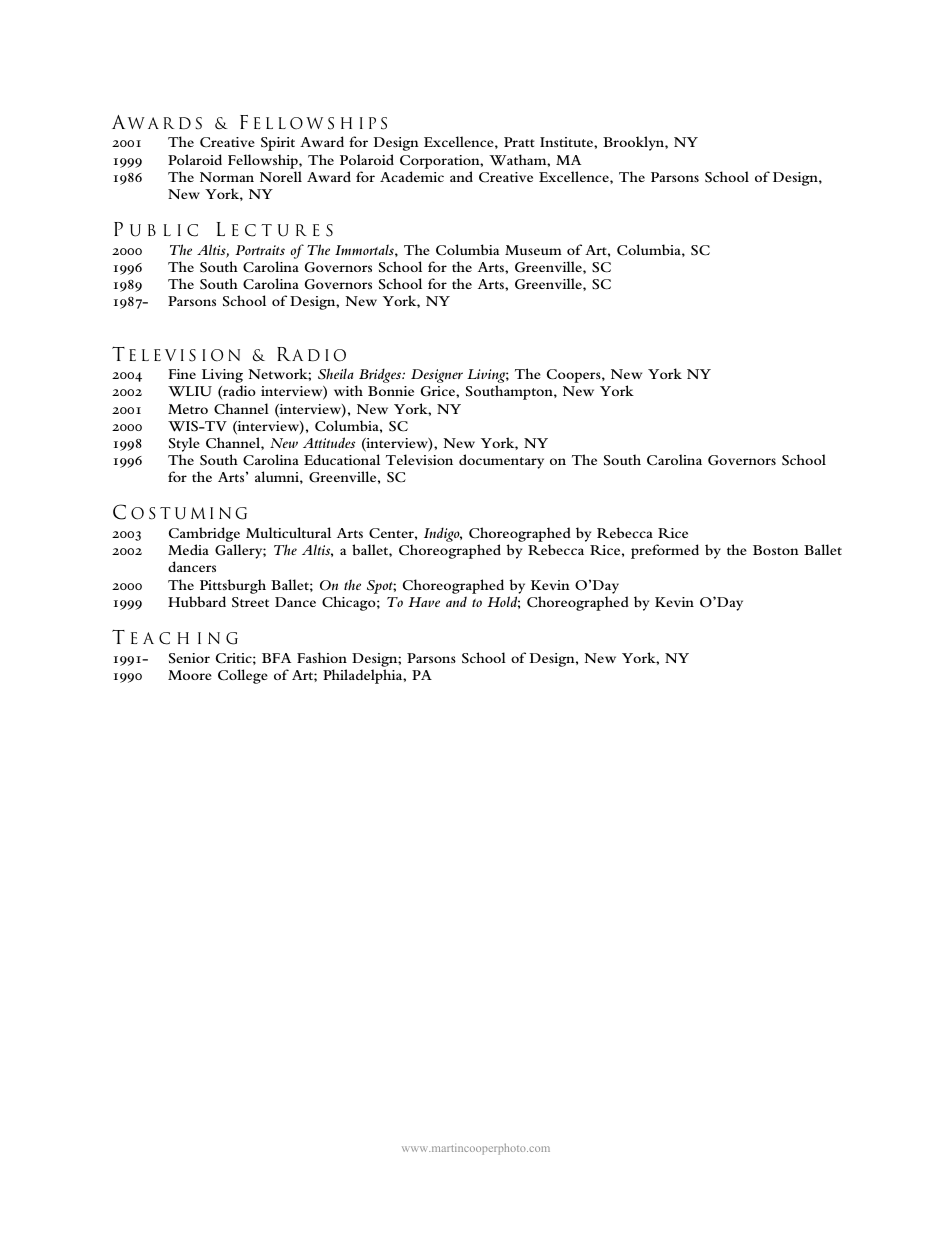  Describe the element at coordinates (260, 250) in the screenshot. I see `Portraits` at that location.
